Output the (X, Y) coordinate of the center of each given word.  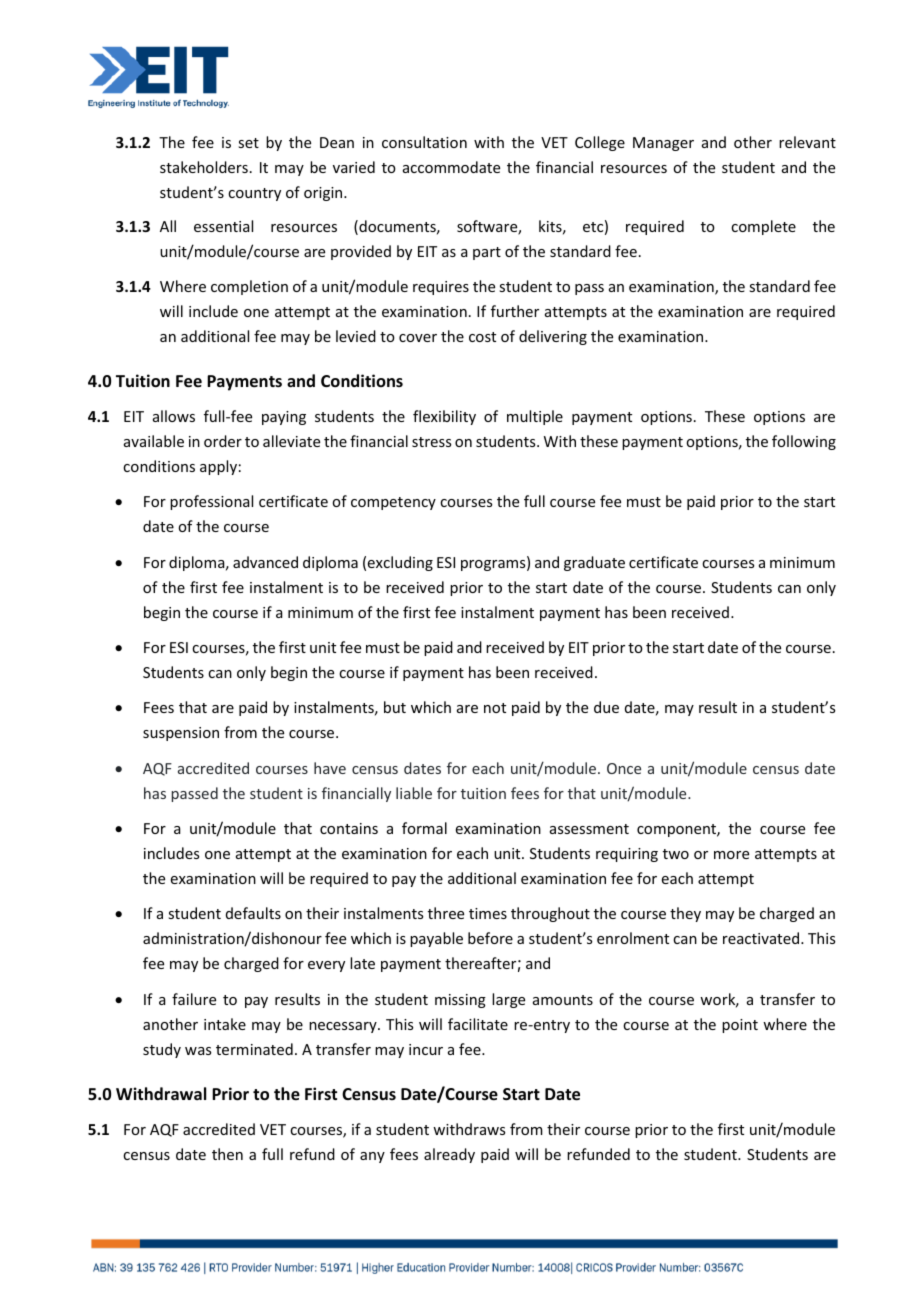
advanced (265, 562)
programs (494, 565)
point (740, 1026)
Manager (663, 144)
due (606, 707)
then (227, 1154)
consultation (424, 142)
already (449, 1155)
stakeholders (204, 167)
